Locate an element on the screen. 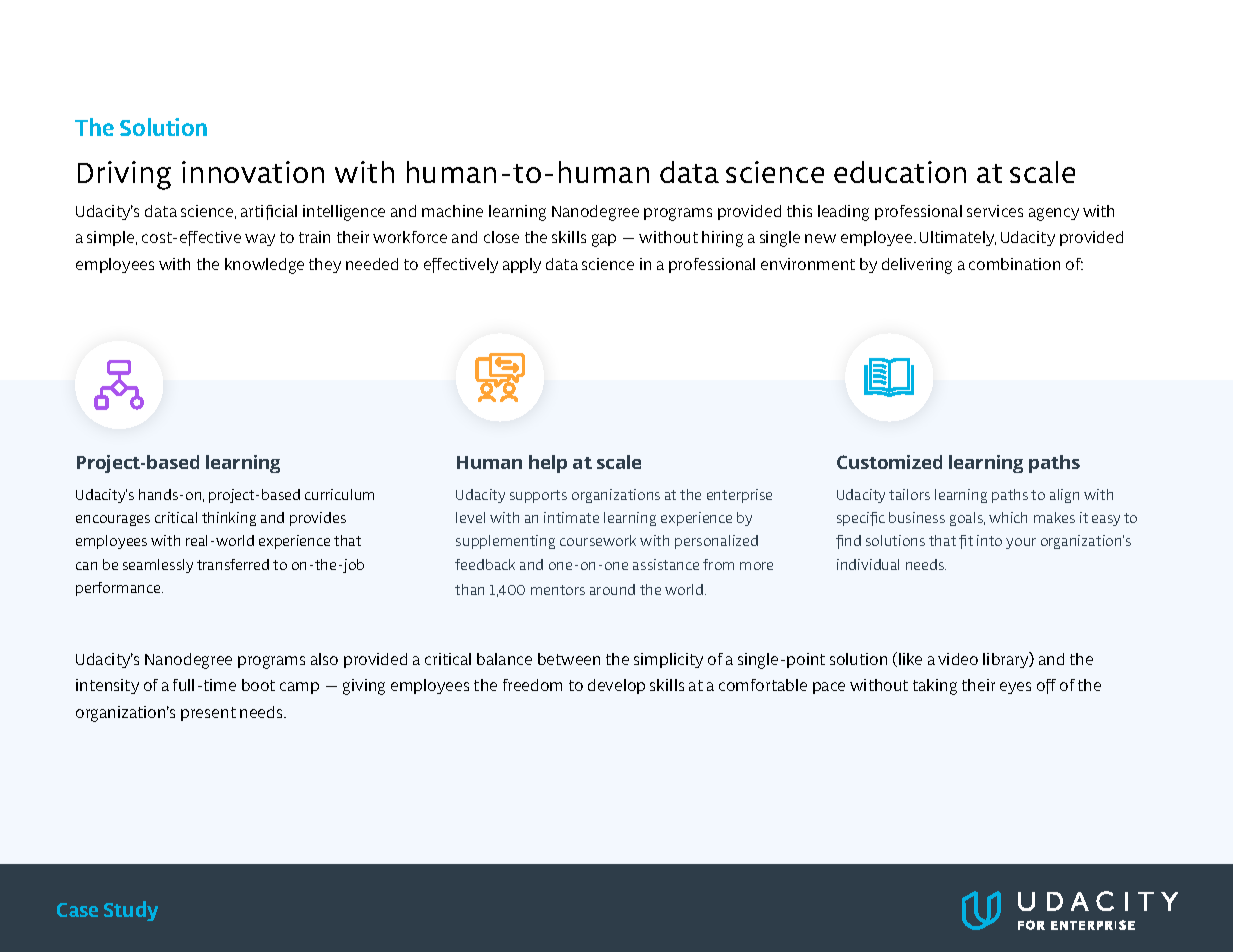  gap is located at coordinates (604, 240).
